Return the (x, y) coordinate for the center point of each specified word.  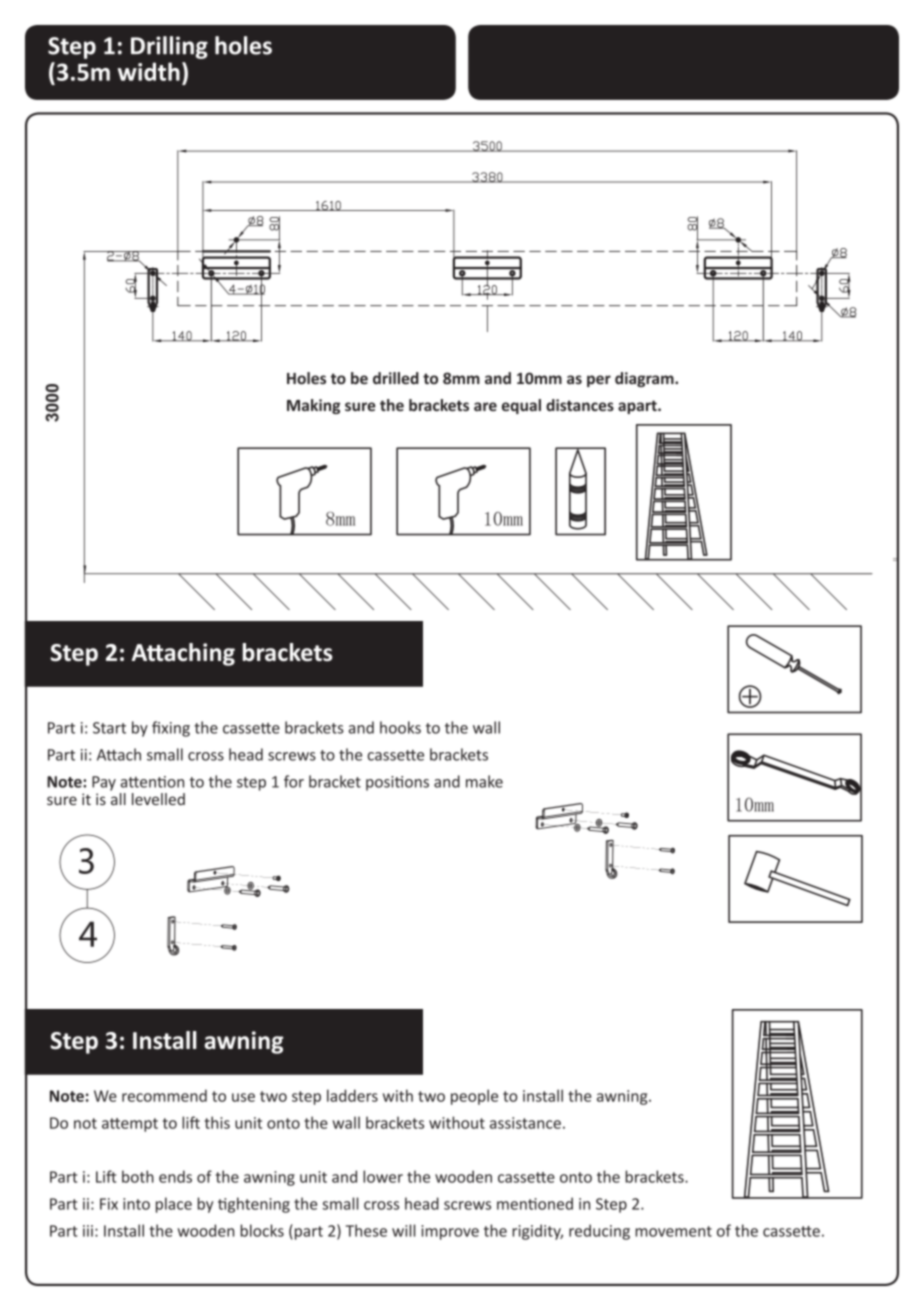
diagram (645, 379)
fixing (171, 729)
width (149, 71)
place (174, 1205)
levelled (158, 799)
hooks (400, 727)
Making (313, 406)
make (484, 781)
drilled (396, 378)
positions (397, 783)
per (599, 381)
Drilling (169, 47)
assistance (525, 1123)
